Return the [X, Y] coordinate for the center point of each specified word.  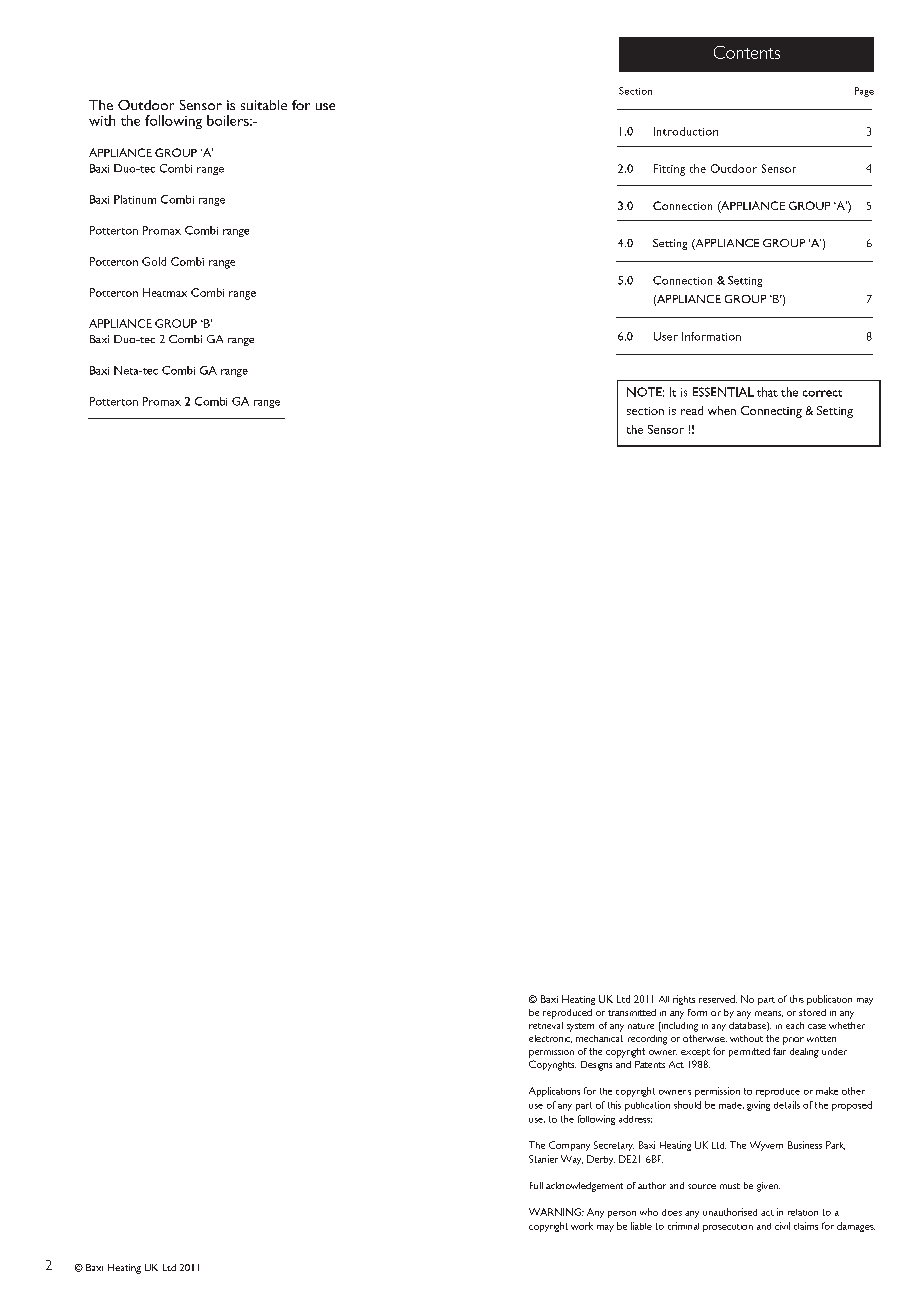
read [692, 410]
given [768, 1187]
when [722, 410]
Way [572, 1160]
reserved [718, 999]
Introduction [686, 131]
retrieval [546, 1025]
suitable [264, 105]
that [767, 392]
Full [536, 1185]
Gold [154, 261]
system [580, 1027]
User [666, 336]
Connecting [771, 412]
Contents [747, 52]
